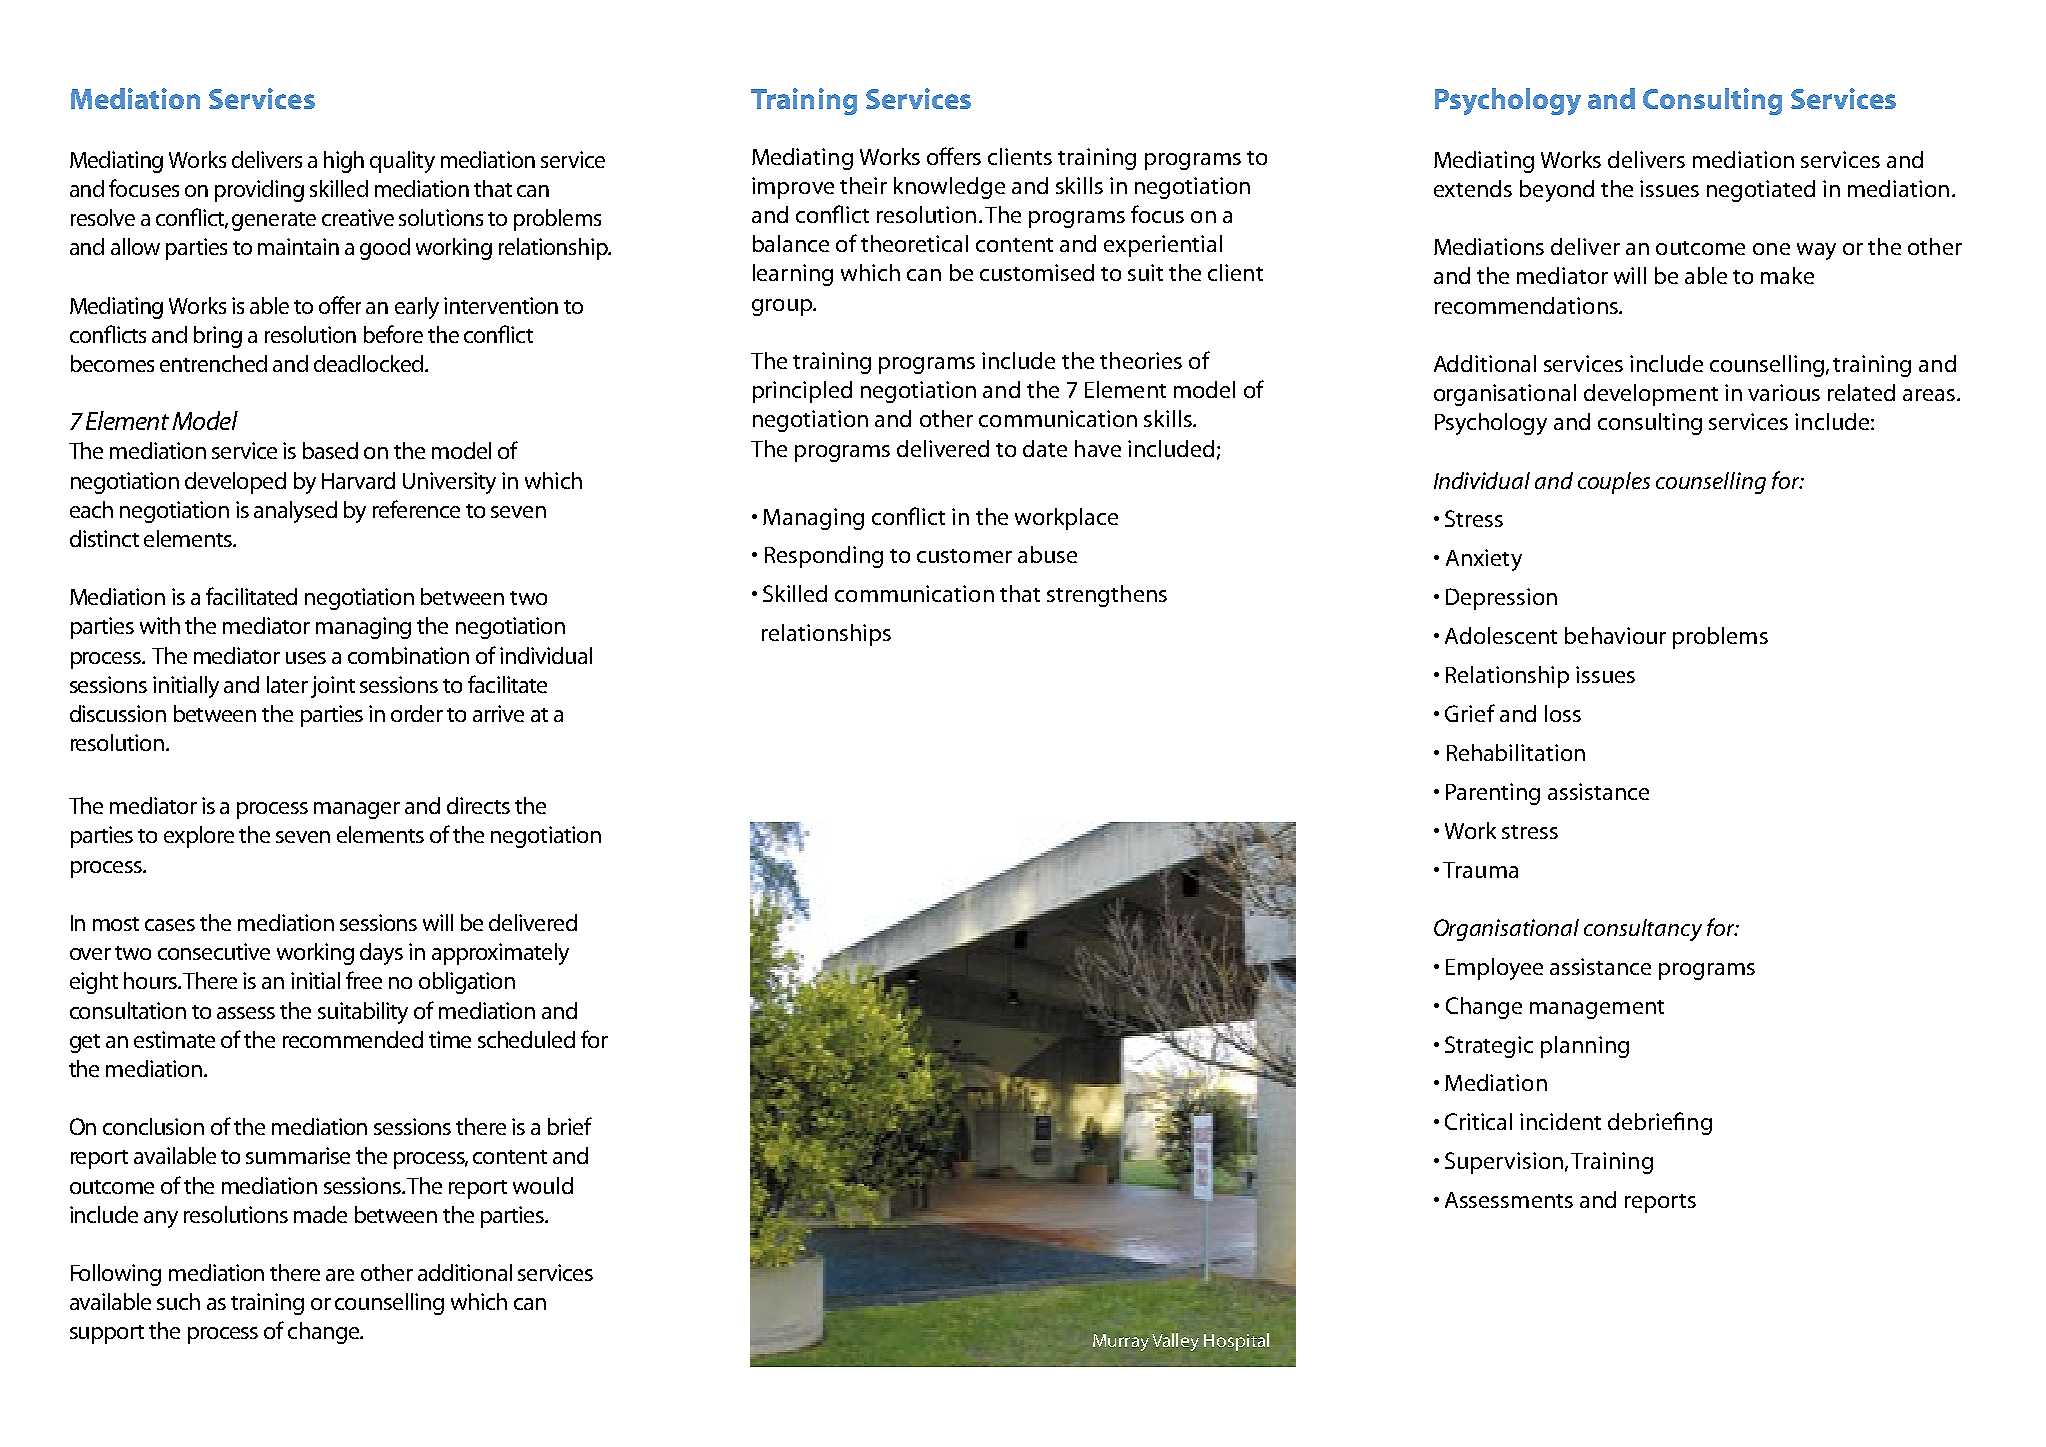  Describe the element at coordinates (1563, 713) in the image. I see `loss` at that location.
